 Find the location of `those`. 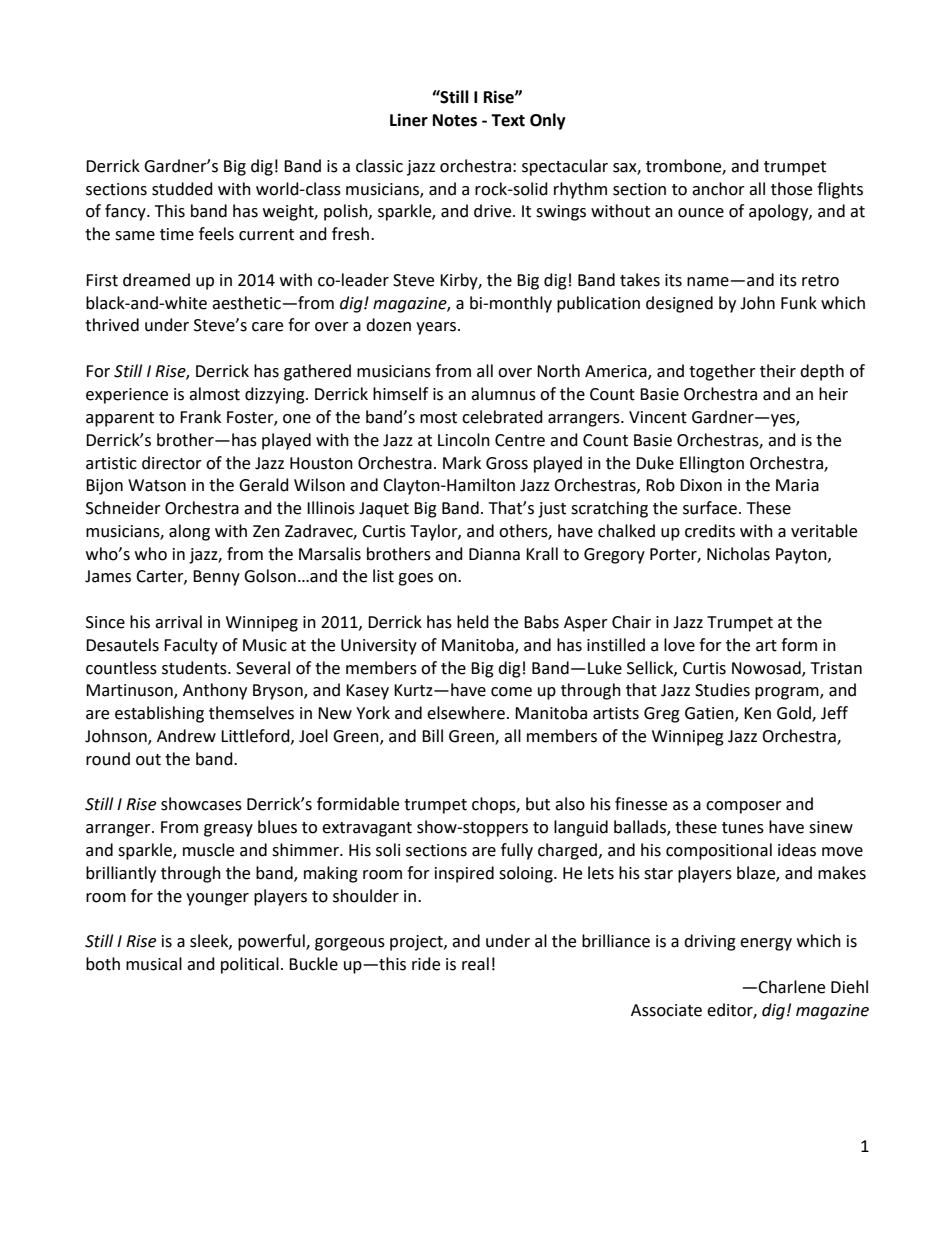

those is located at coordinates (791, 189).
